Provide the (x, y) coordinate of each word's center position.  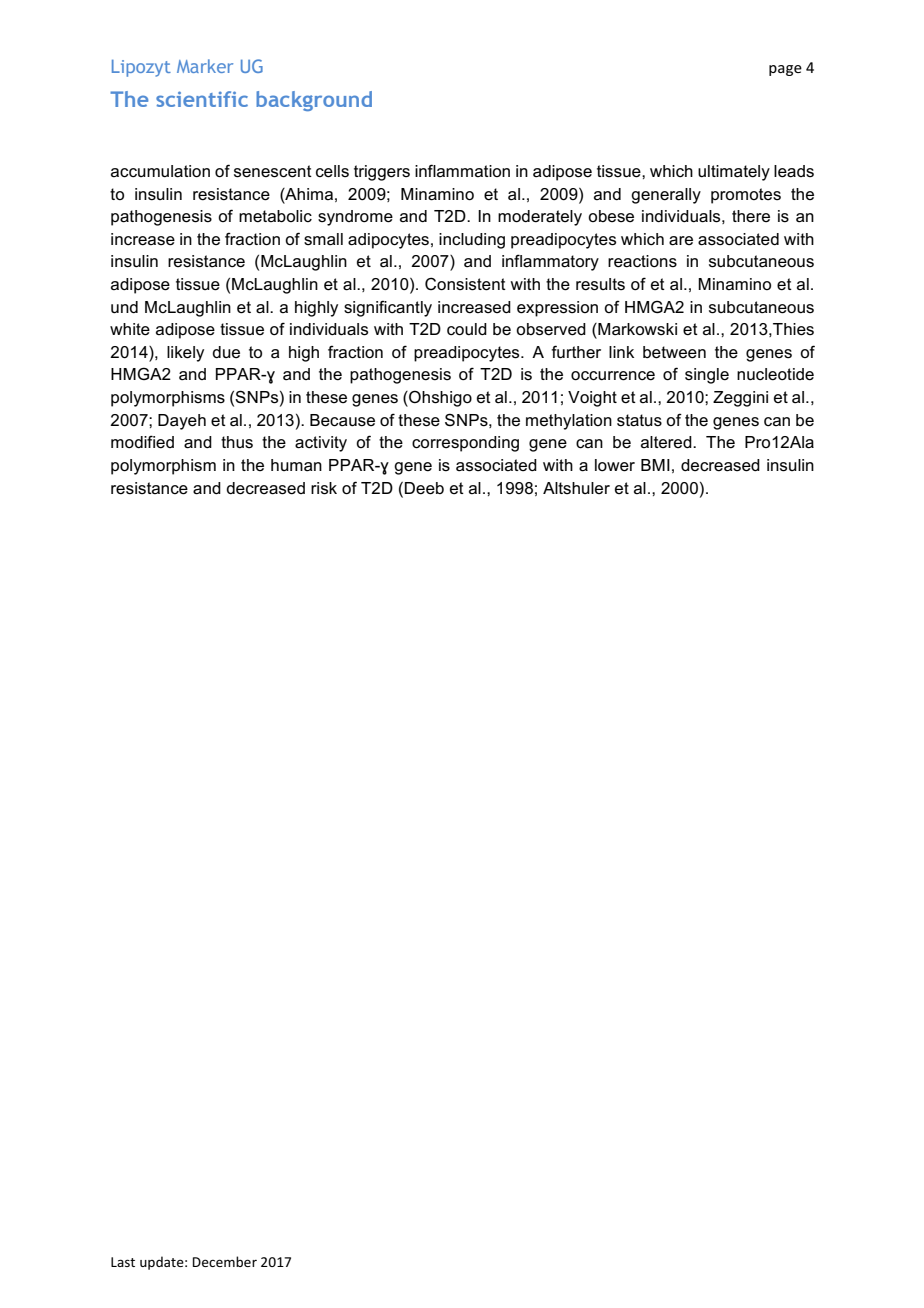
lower (615, 465)
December (225, 1261)
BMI (655, 465)
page (785, 70)
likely (185, 354)
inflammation (462, 170)
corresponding (465, 444)
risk (324, 488)
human (296, 465)
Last (123, 1262)
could (467, 329)
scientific (202, 99)
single (707, 376)
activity (321, 444)
